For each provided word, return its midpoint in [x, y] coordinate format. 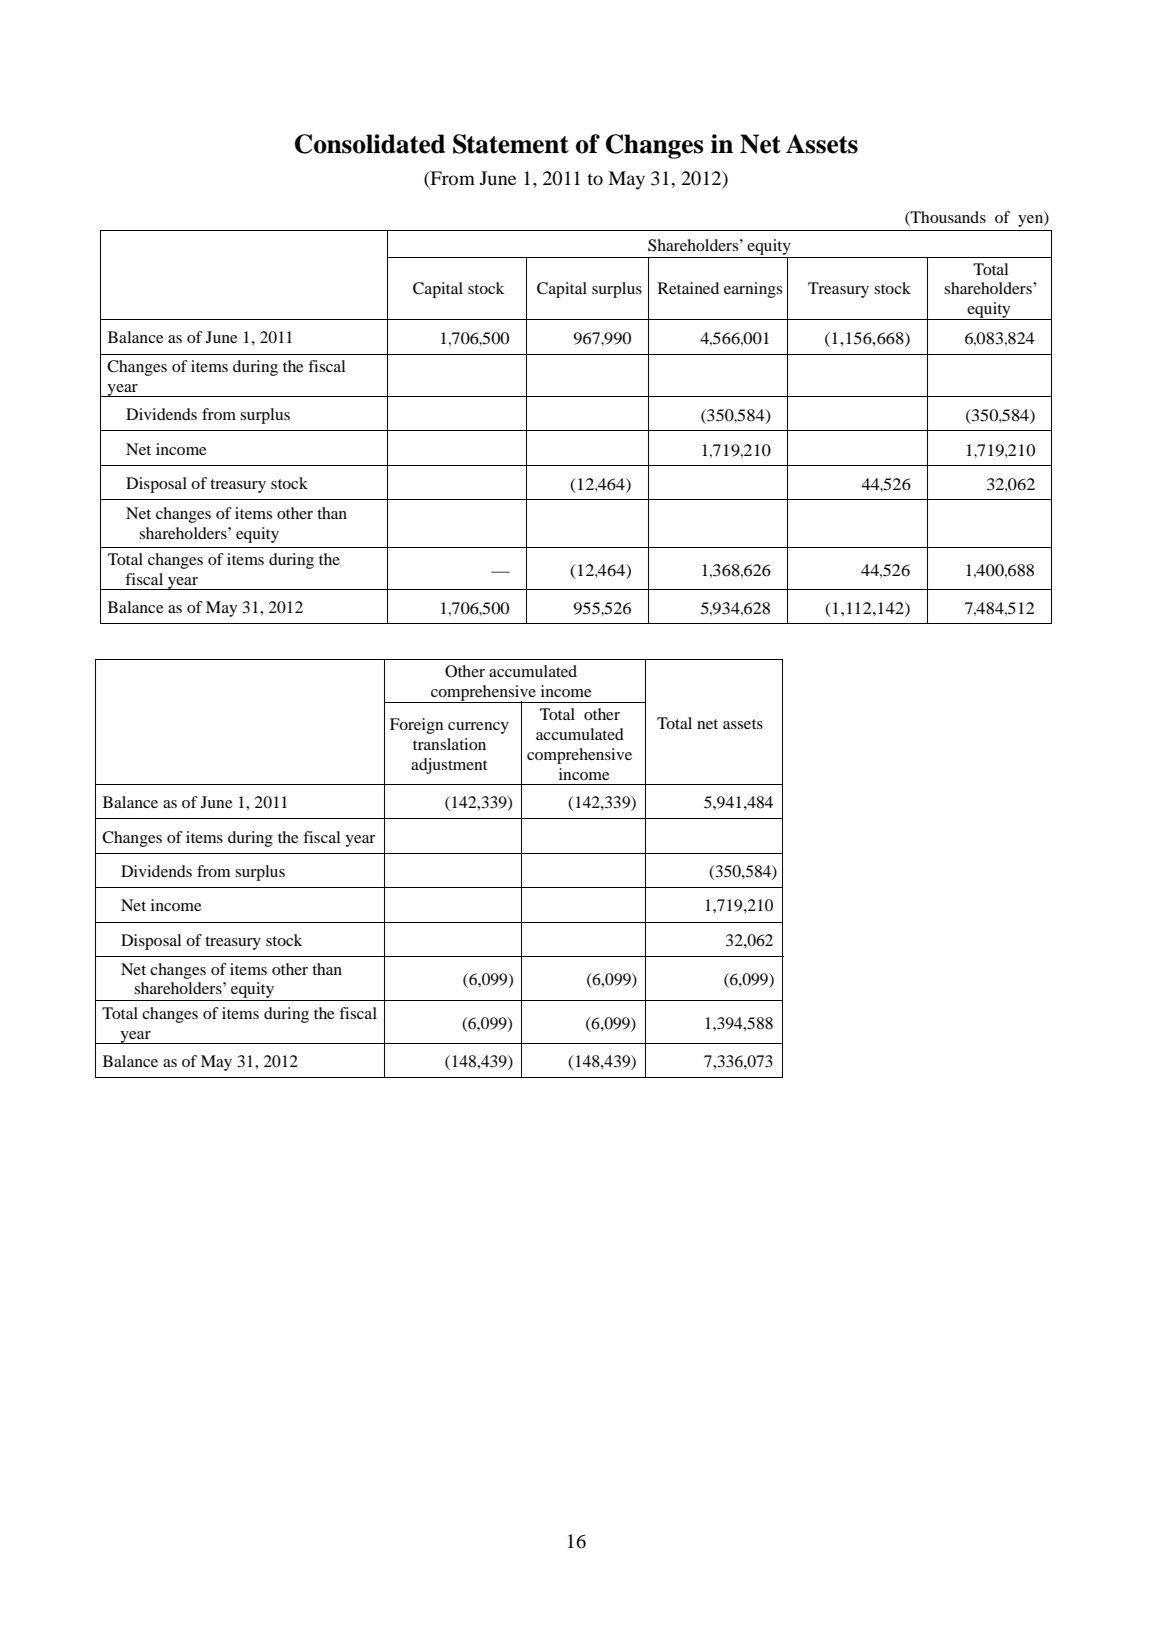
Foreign [416, 726]
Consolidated [370, 144]
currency [478, 728]
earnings [753, 290]
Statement [511, 144]
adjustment [449, 766]
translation [449, 744]
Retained [688, 288]
